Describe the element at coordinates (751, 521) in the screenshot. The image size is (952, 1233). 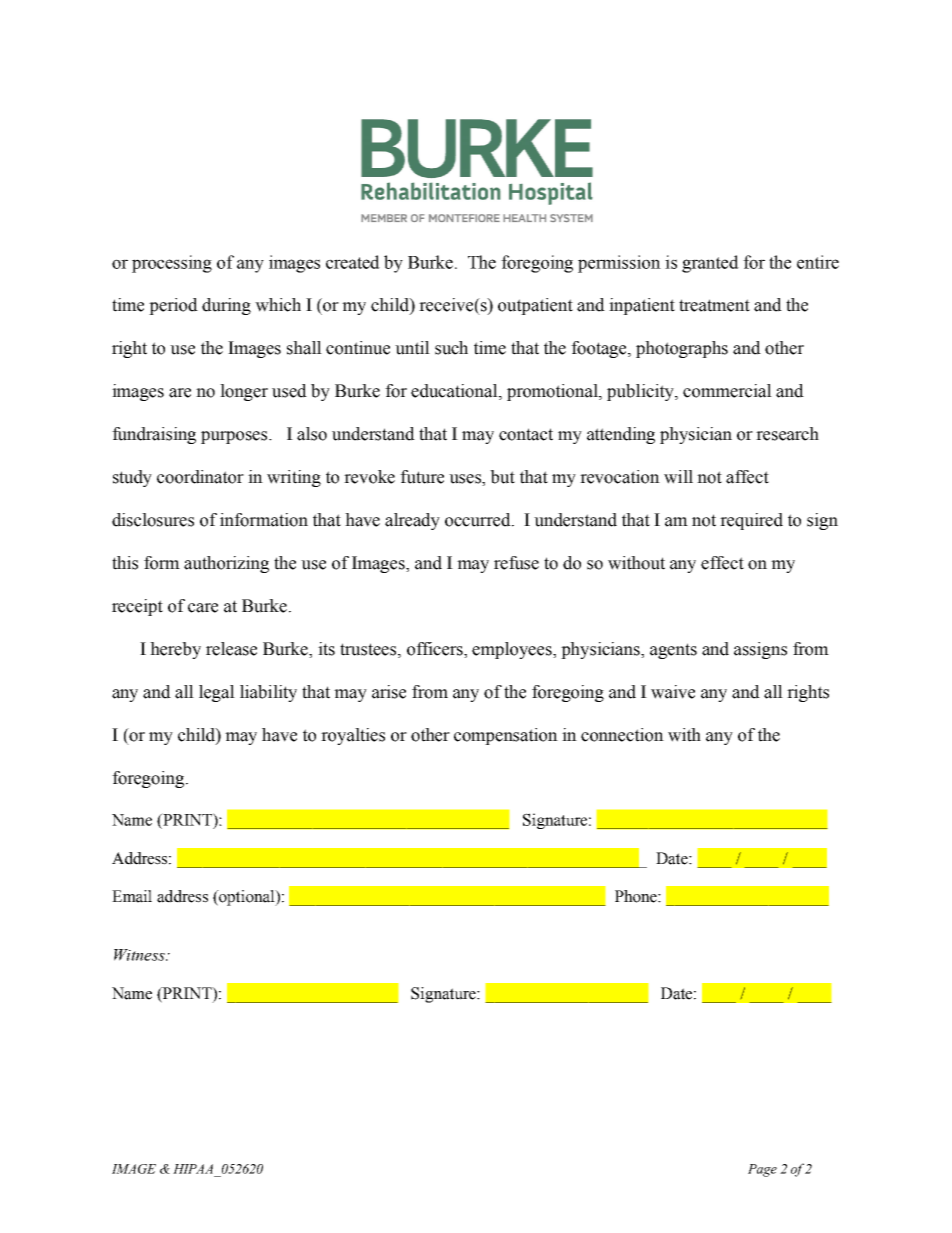
I see `required` at that location.
